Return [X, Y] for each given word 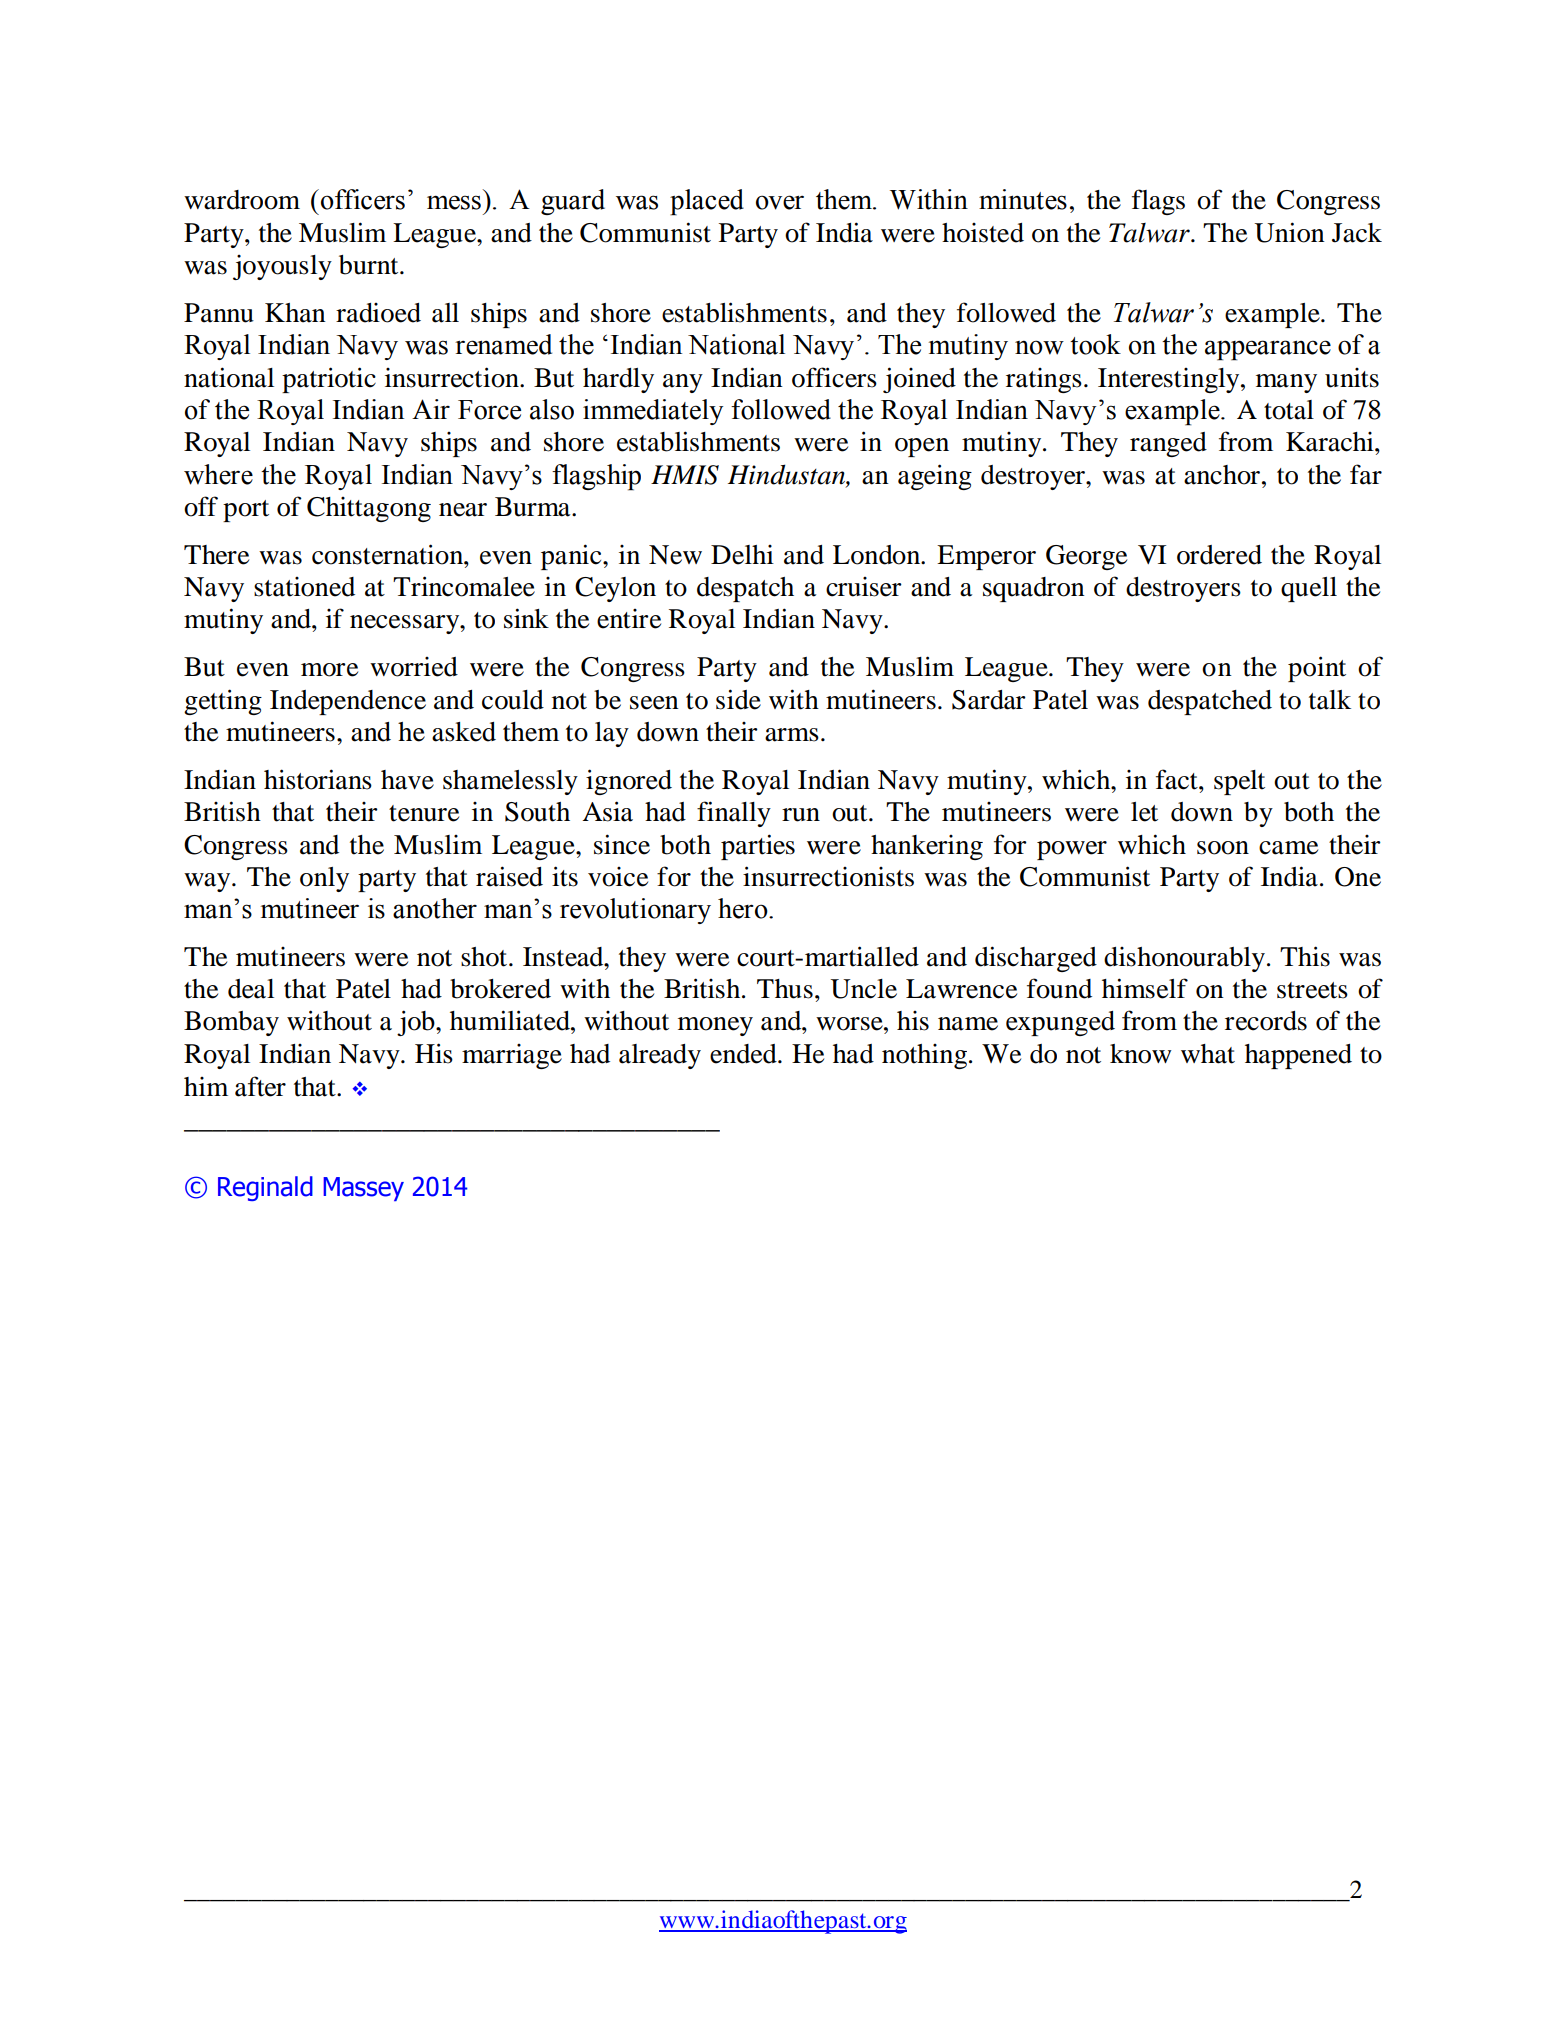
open [922, 447]
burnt [370, 265]
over [780, 202]
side [738, 699]
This [1305, 956]
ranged [1168, 444]
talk [1330, 700]
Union [1289, 232]
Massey [363, 1189]
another [435, 908]
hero [744, 908]
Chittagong [369, 509]
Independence [348, 702]
